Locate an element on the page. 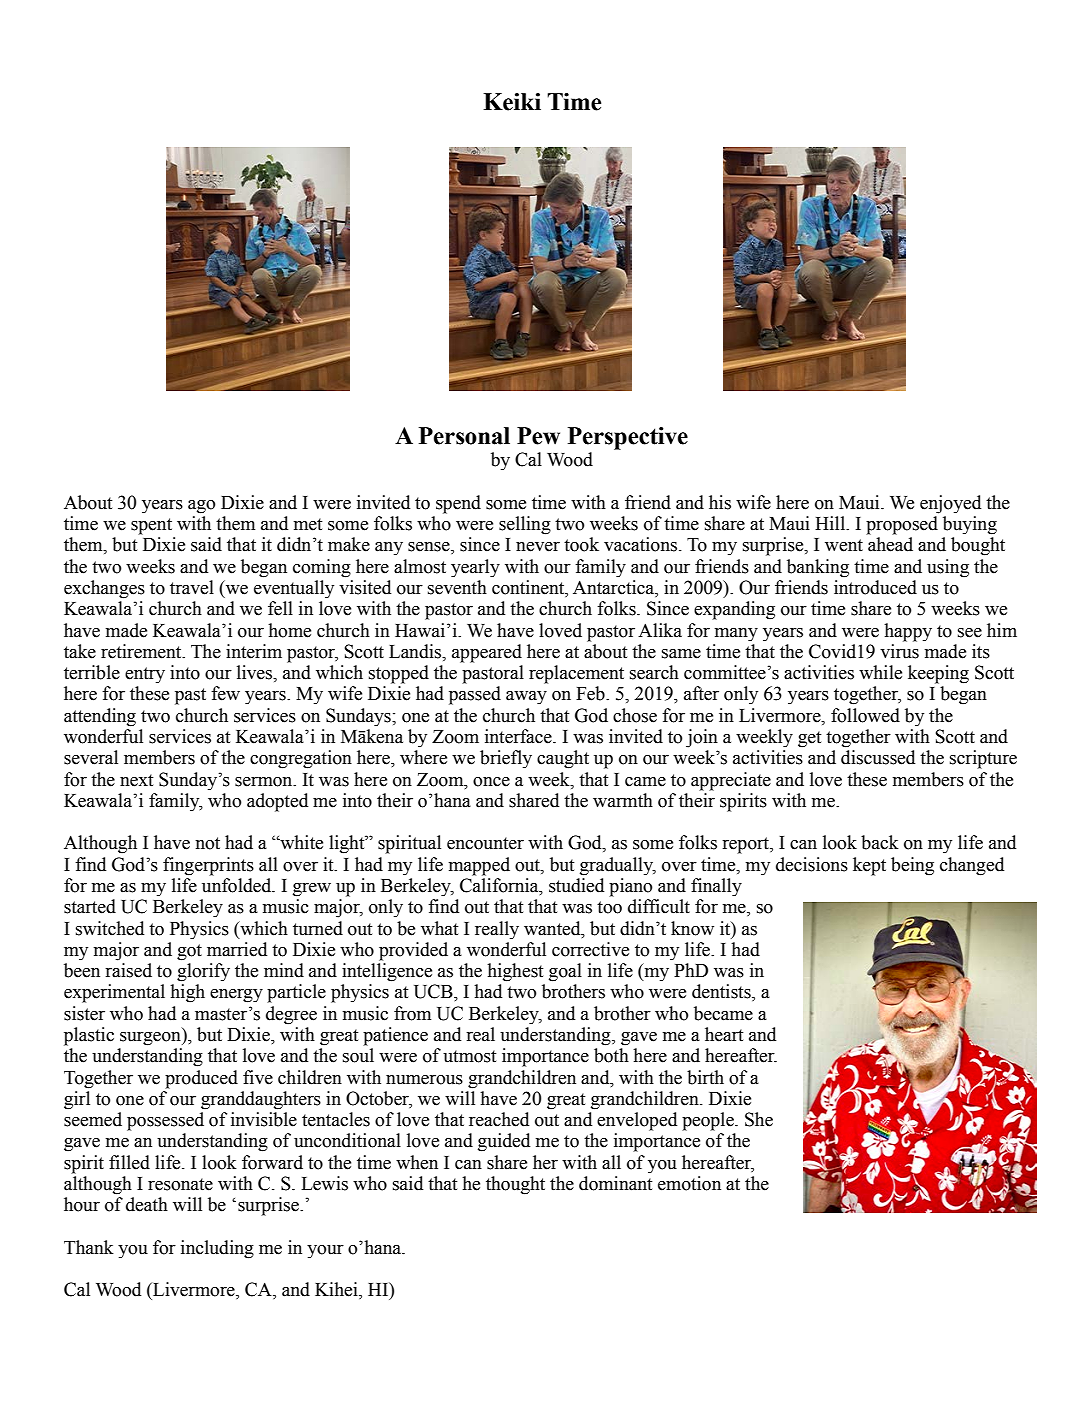  retirement is located at coordinates (142, 651).
